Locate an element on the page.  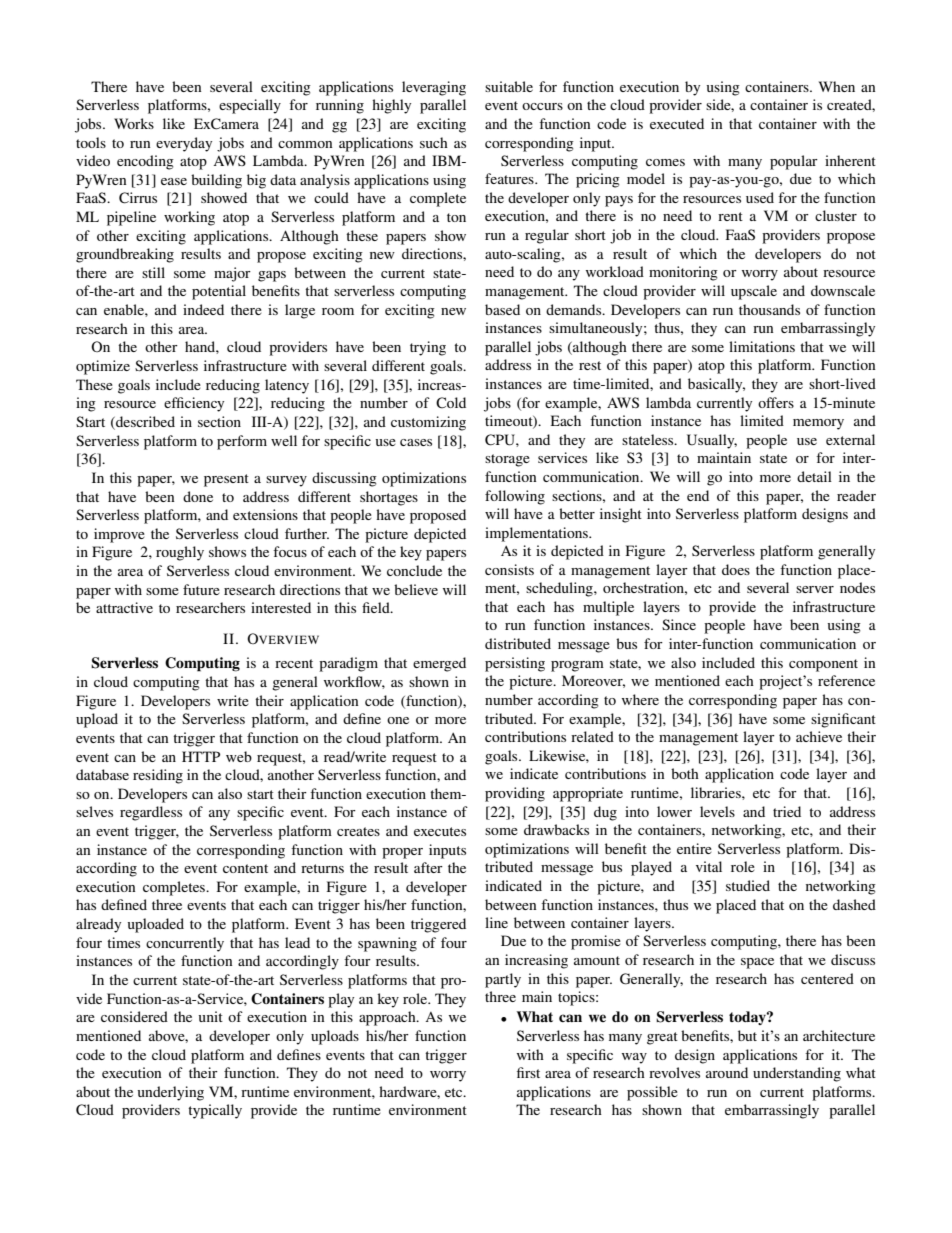
everyday is located at coordinates (184, 144).
